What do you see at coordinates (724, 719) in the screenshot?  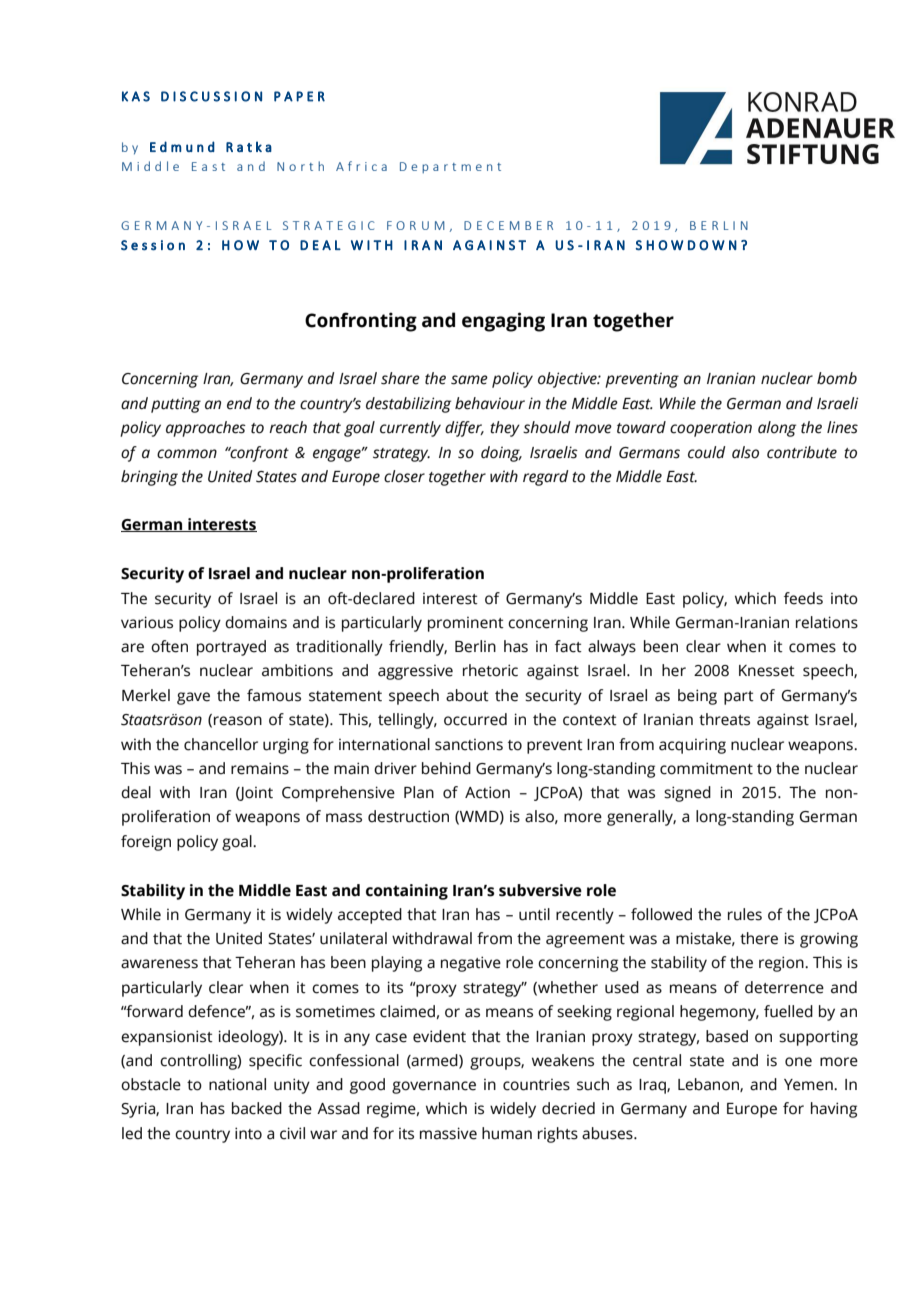 I see `threats` at bounding box center [724, 719].
